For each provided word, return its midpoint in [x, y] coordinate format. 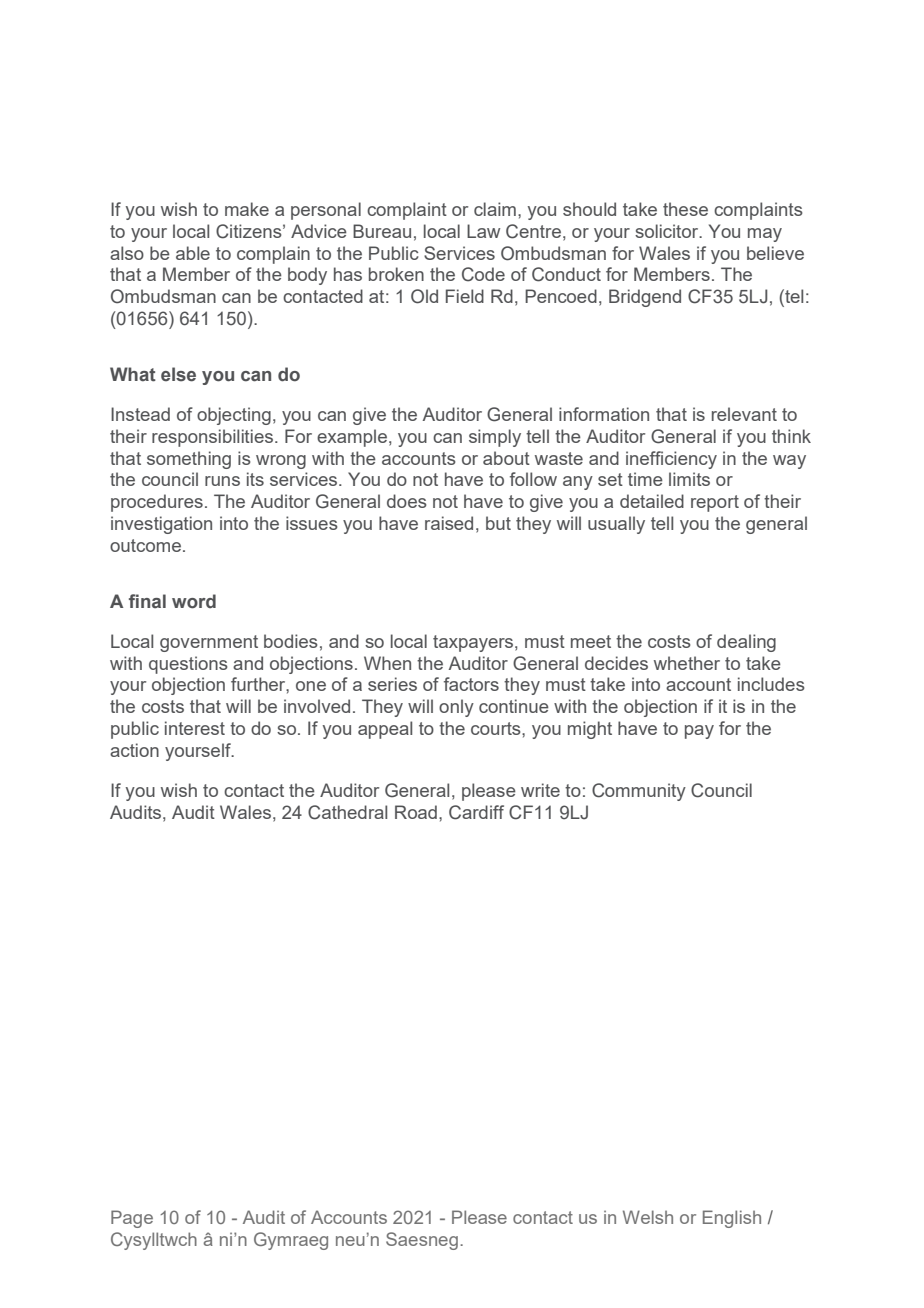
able [193, 253]
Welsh [648, 1217]
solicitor [668, 231]
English [732, 1219]
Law [483, 231]
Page [132, 1219]
